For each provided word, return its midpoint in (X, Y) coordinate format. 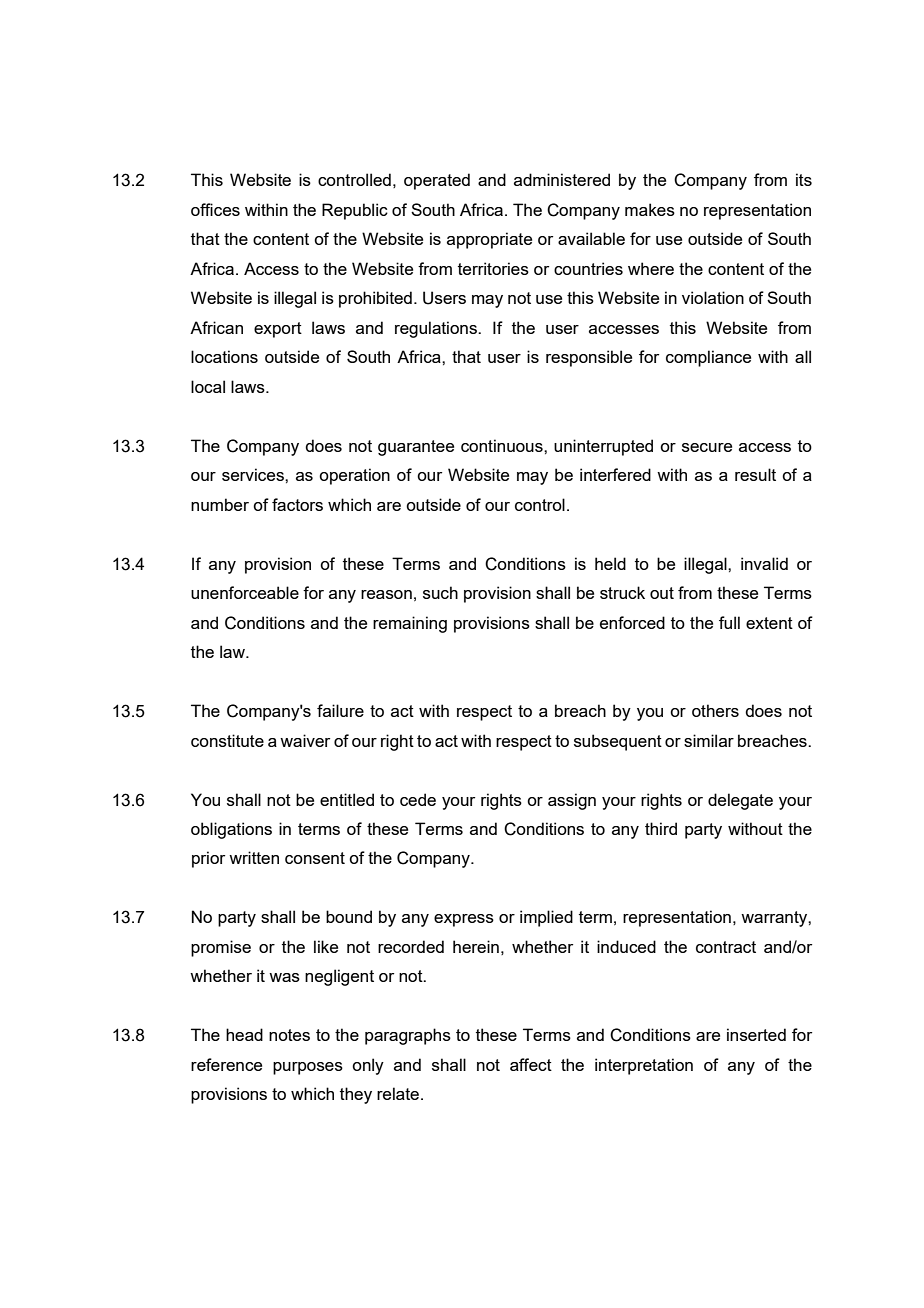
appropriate (489, 240)
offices (215, 209)
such (440, 592)
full (729, 622)
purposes (308, 1068)
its (804, 179)
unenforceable (245, 592)
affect (531, 1064)
